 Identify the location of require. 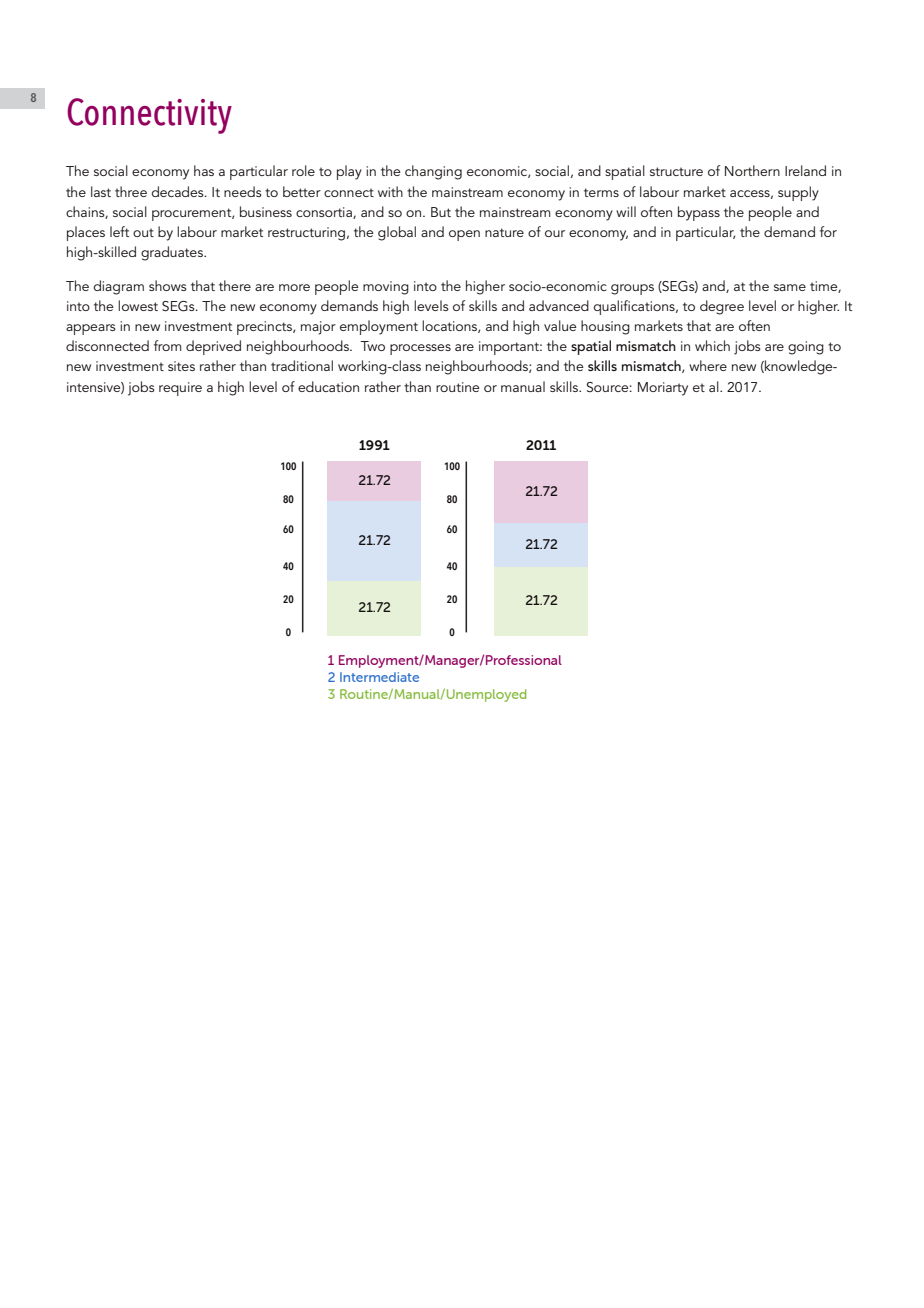
(180, 389).
